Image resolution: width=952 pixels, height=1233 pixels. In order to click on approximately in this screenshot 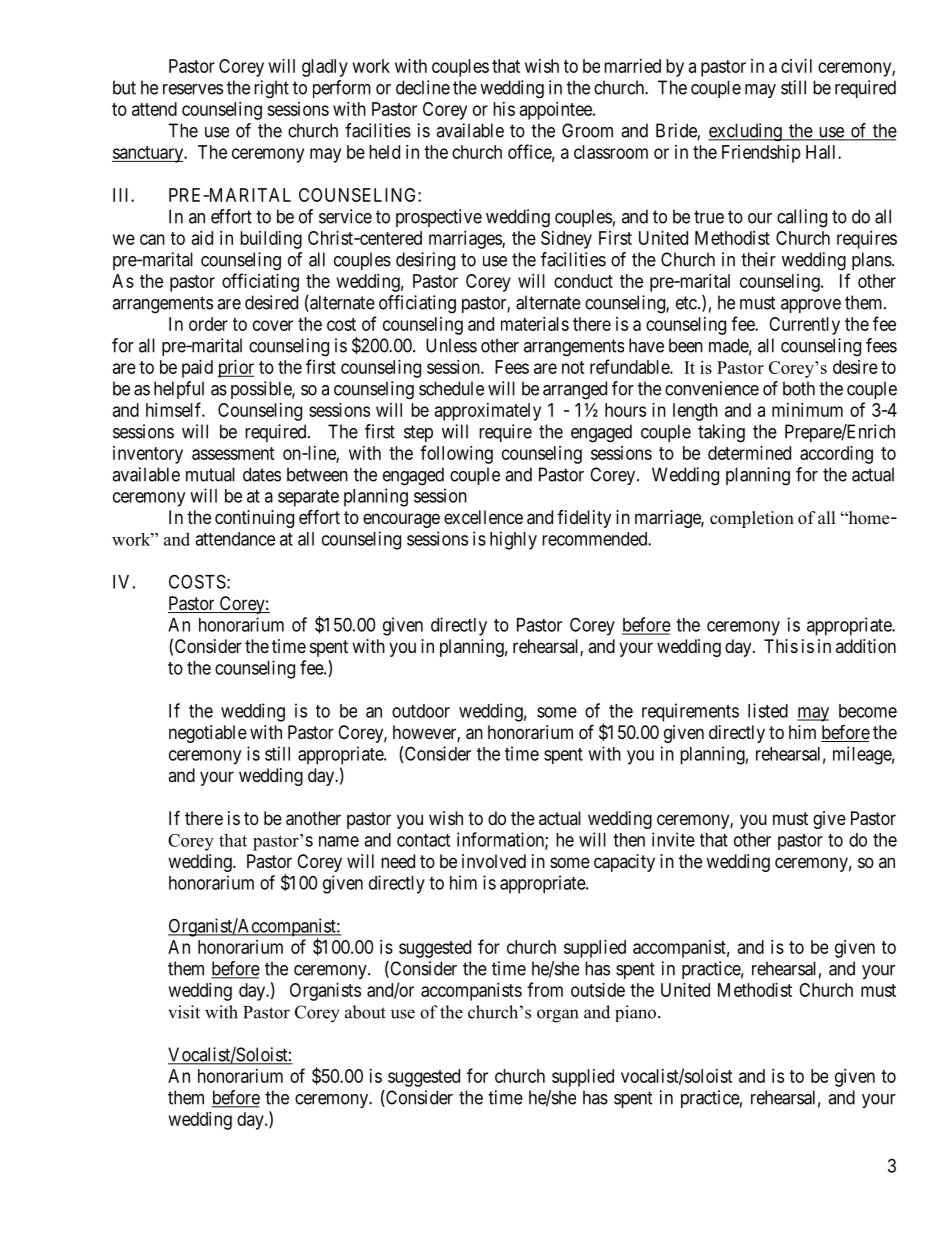, I will do `click(488, 412)`.
